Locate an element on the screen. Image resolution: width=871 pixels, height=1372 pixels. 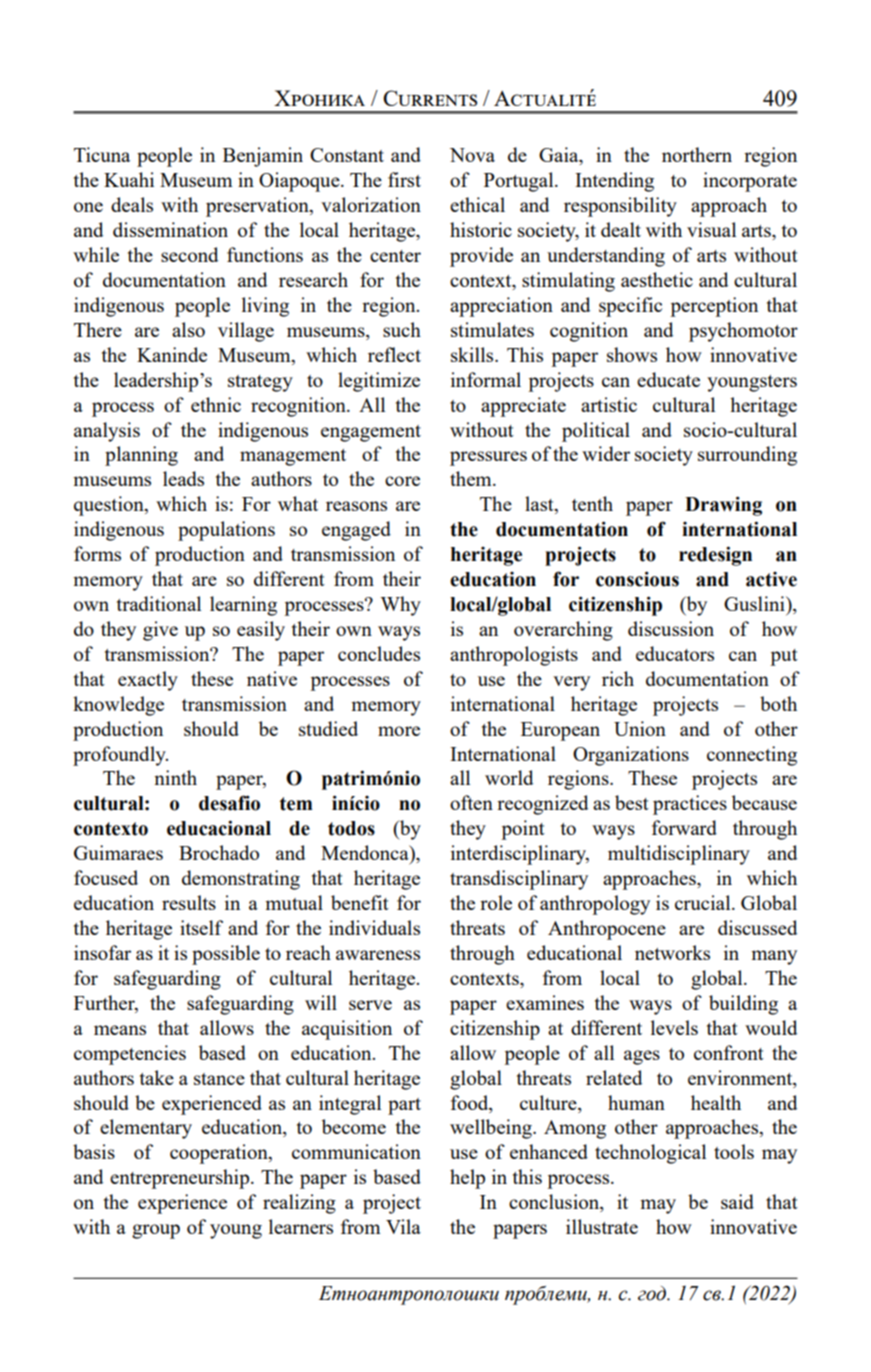
deals is located at coordinates (132, 204).
